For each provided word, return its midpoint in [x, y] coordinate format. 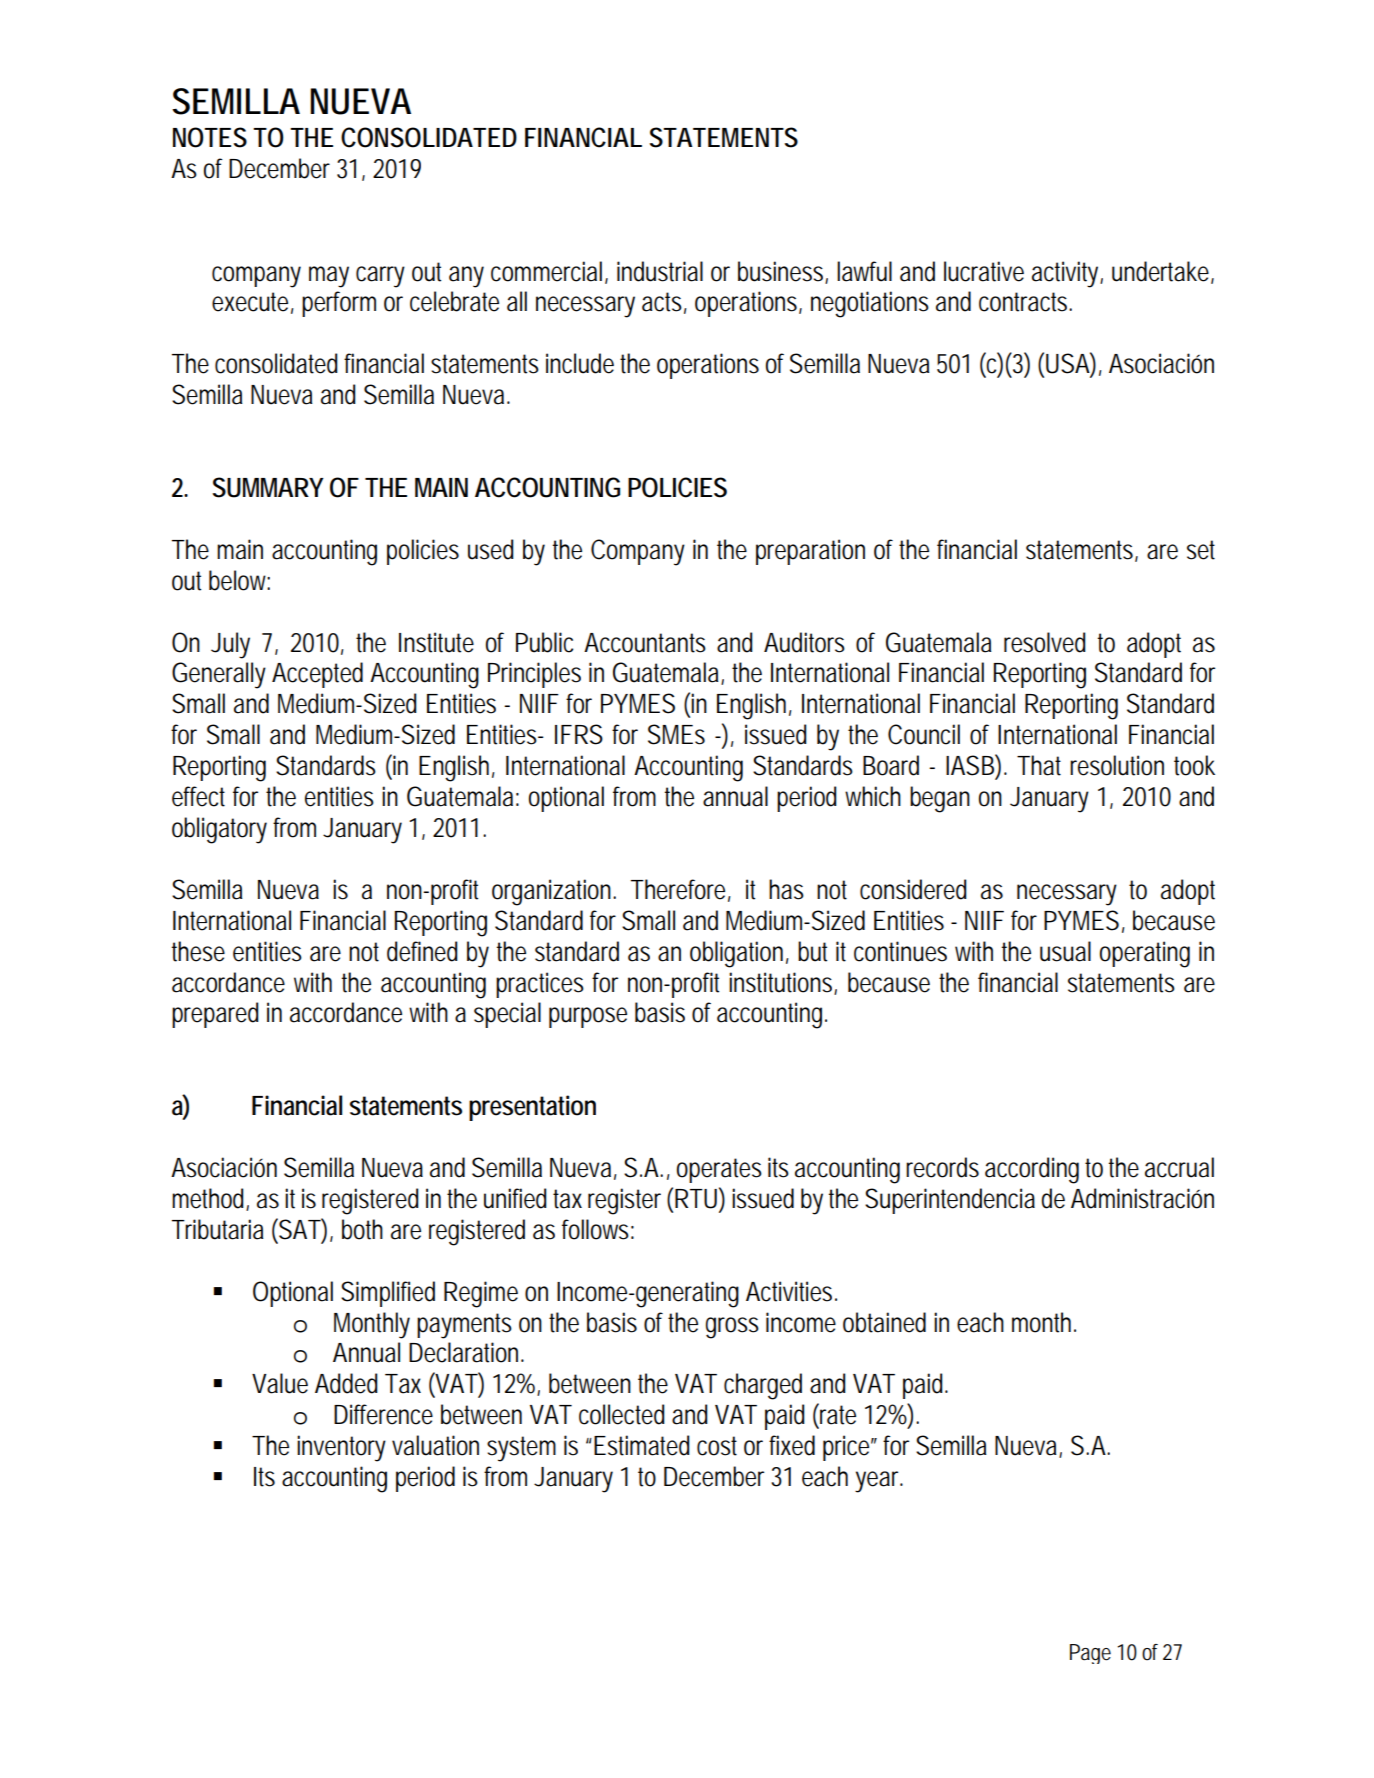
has [786, 889]
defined [422, 951]
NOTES [210, 137]
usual [1065, 951]
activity [1067, 274]
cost [717, 1446]
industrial [660, 271]
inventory [341, 1448]
